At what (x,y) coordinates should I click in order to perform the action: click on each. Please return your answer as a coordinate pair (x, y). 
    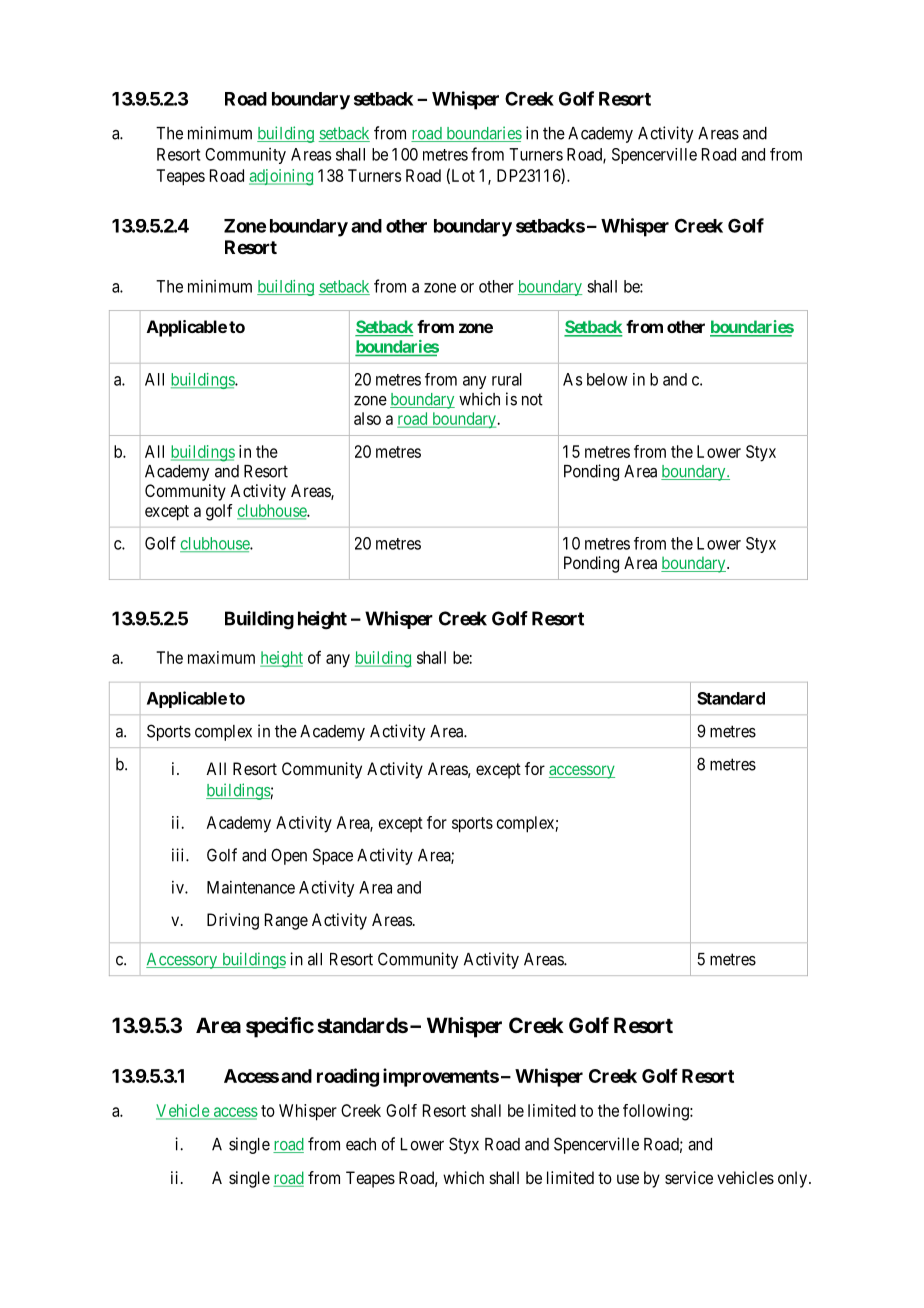
    Looking at the image, I should click on (361, 1144).
